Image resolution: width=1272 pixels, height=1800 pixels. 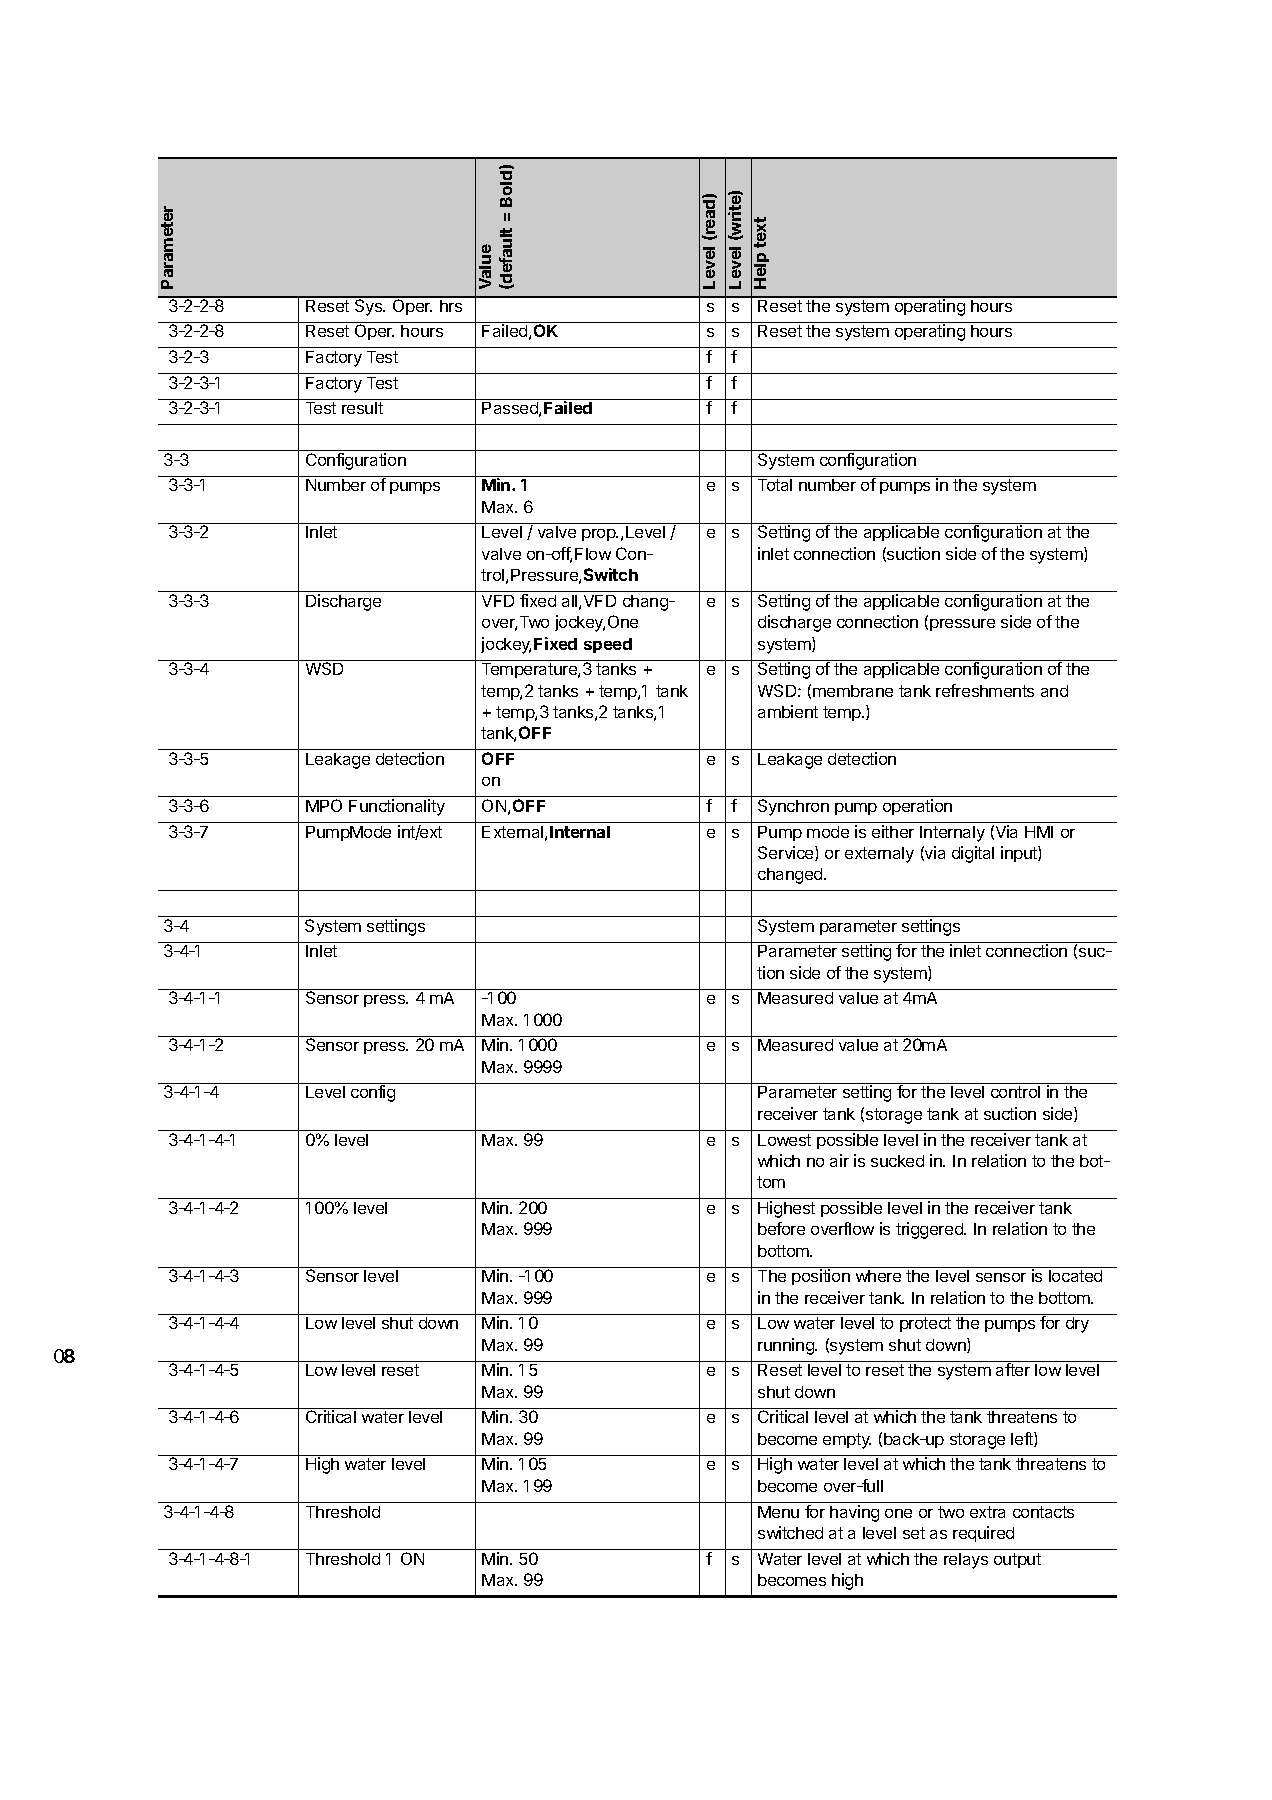 I want to click on required, so click(x=983, y=1534).
